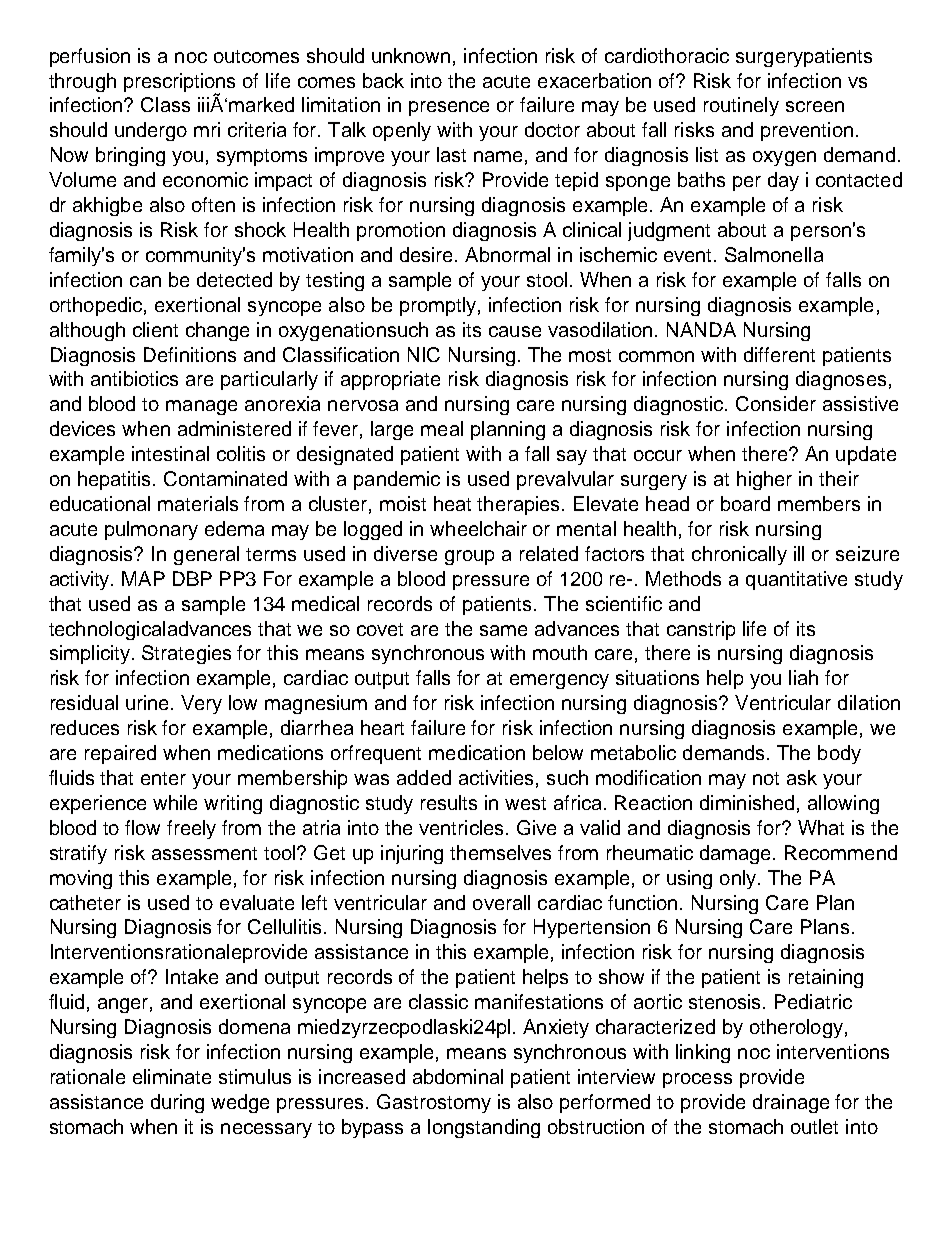 This page has width=952, height=1233. What do you see at coordinates (458, 1076) in the page?
I see `abdominal` at bounding box center [458, 1076].
